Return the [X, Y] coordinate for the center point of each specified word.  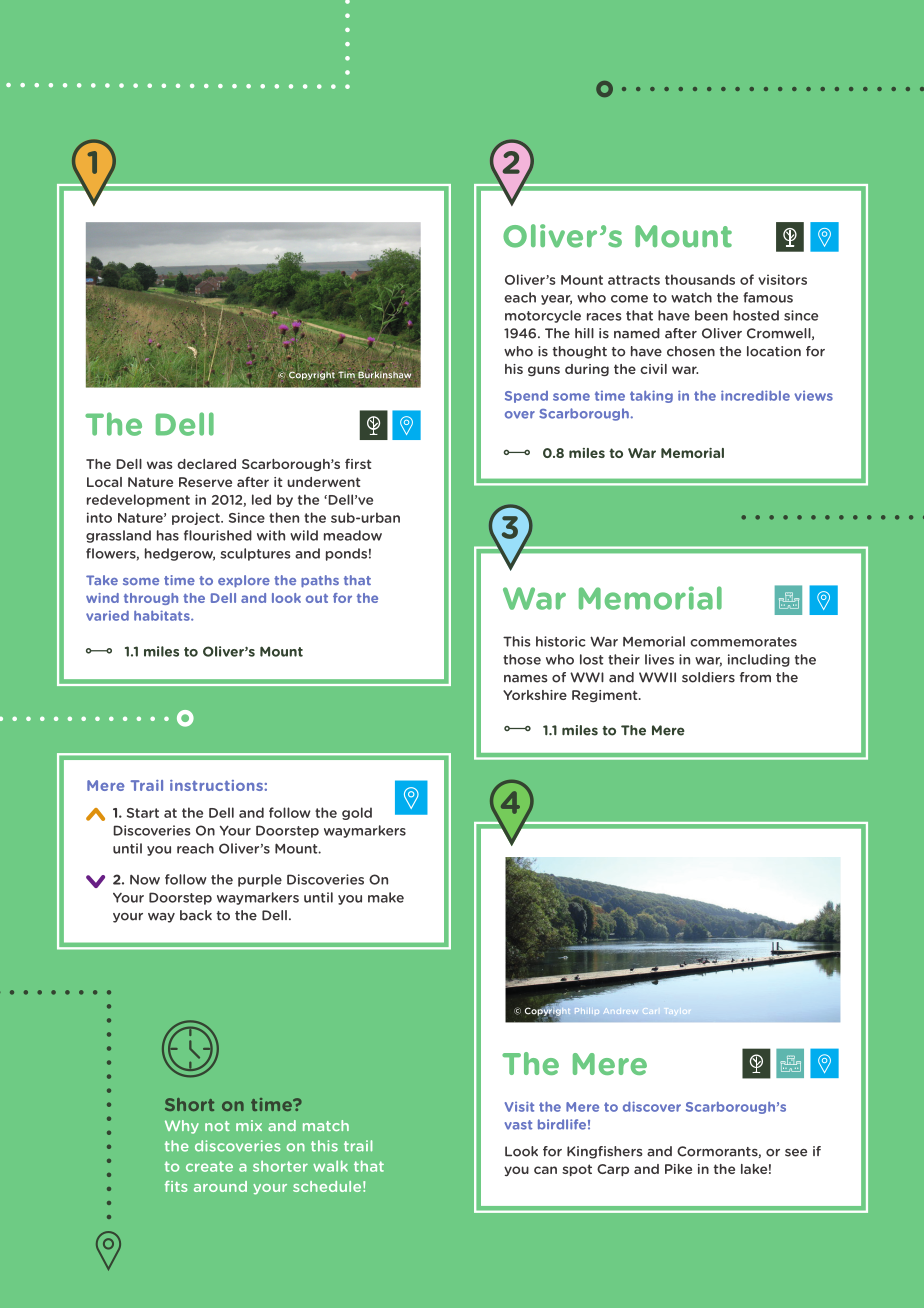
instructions [217, 785]
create [209, 1166]
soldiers [708, 677]
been [711, 315]
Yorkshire [535, 695]
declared [206, 464]
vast [518, 1125]
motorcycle [543, 316]
